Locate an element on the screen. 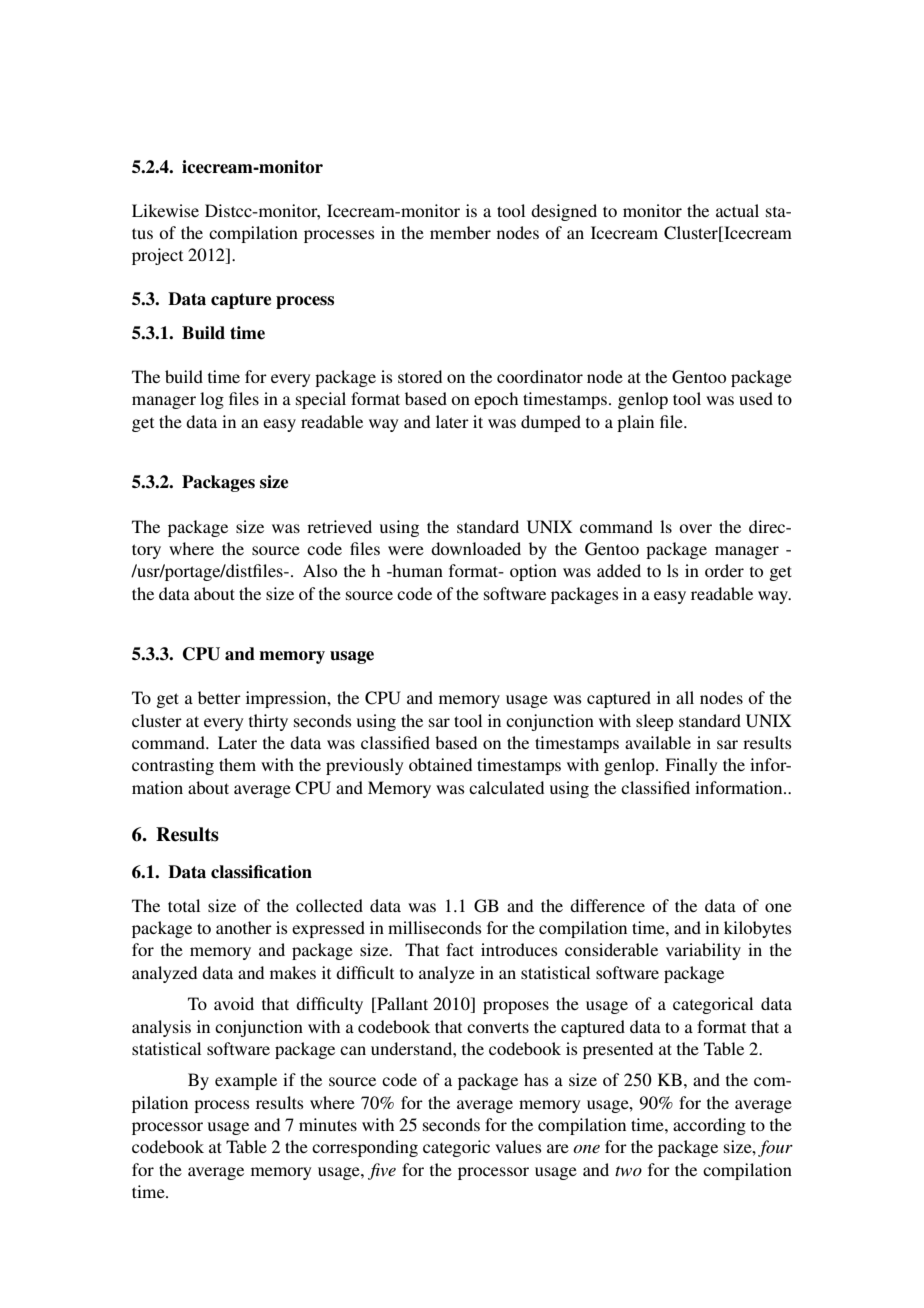  epoch is located at coordinates (496, 400).
